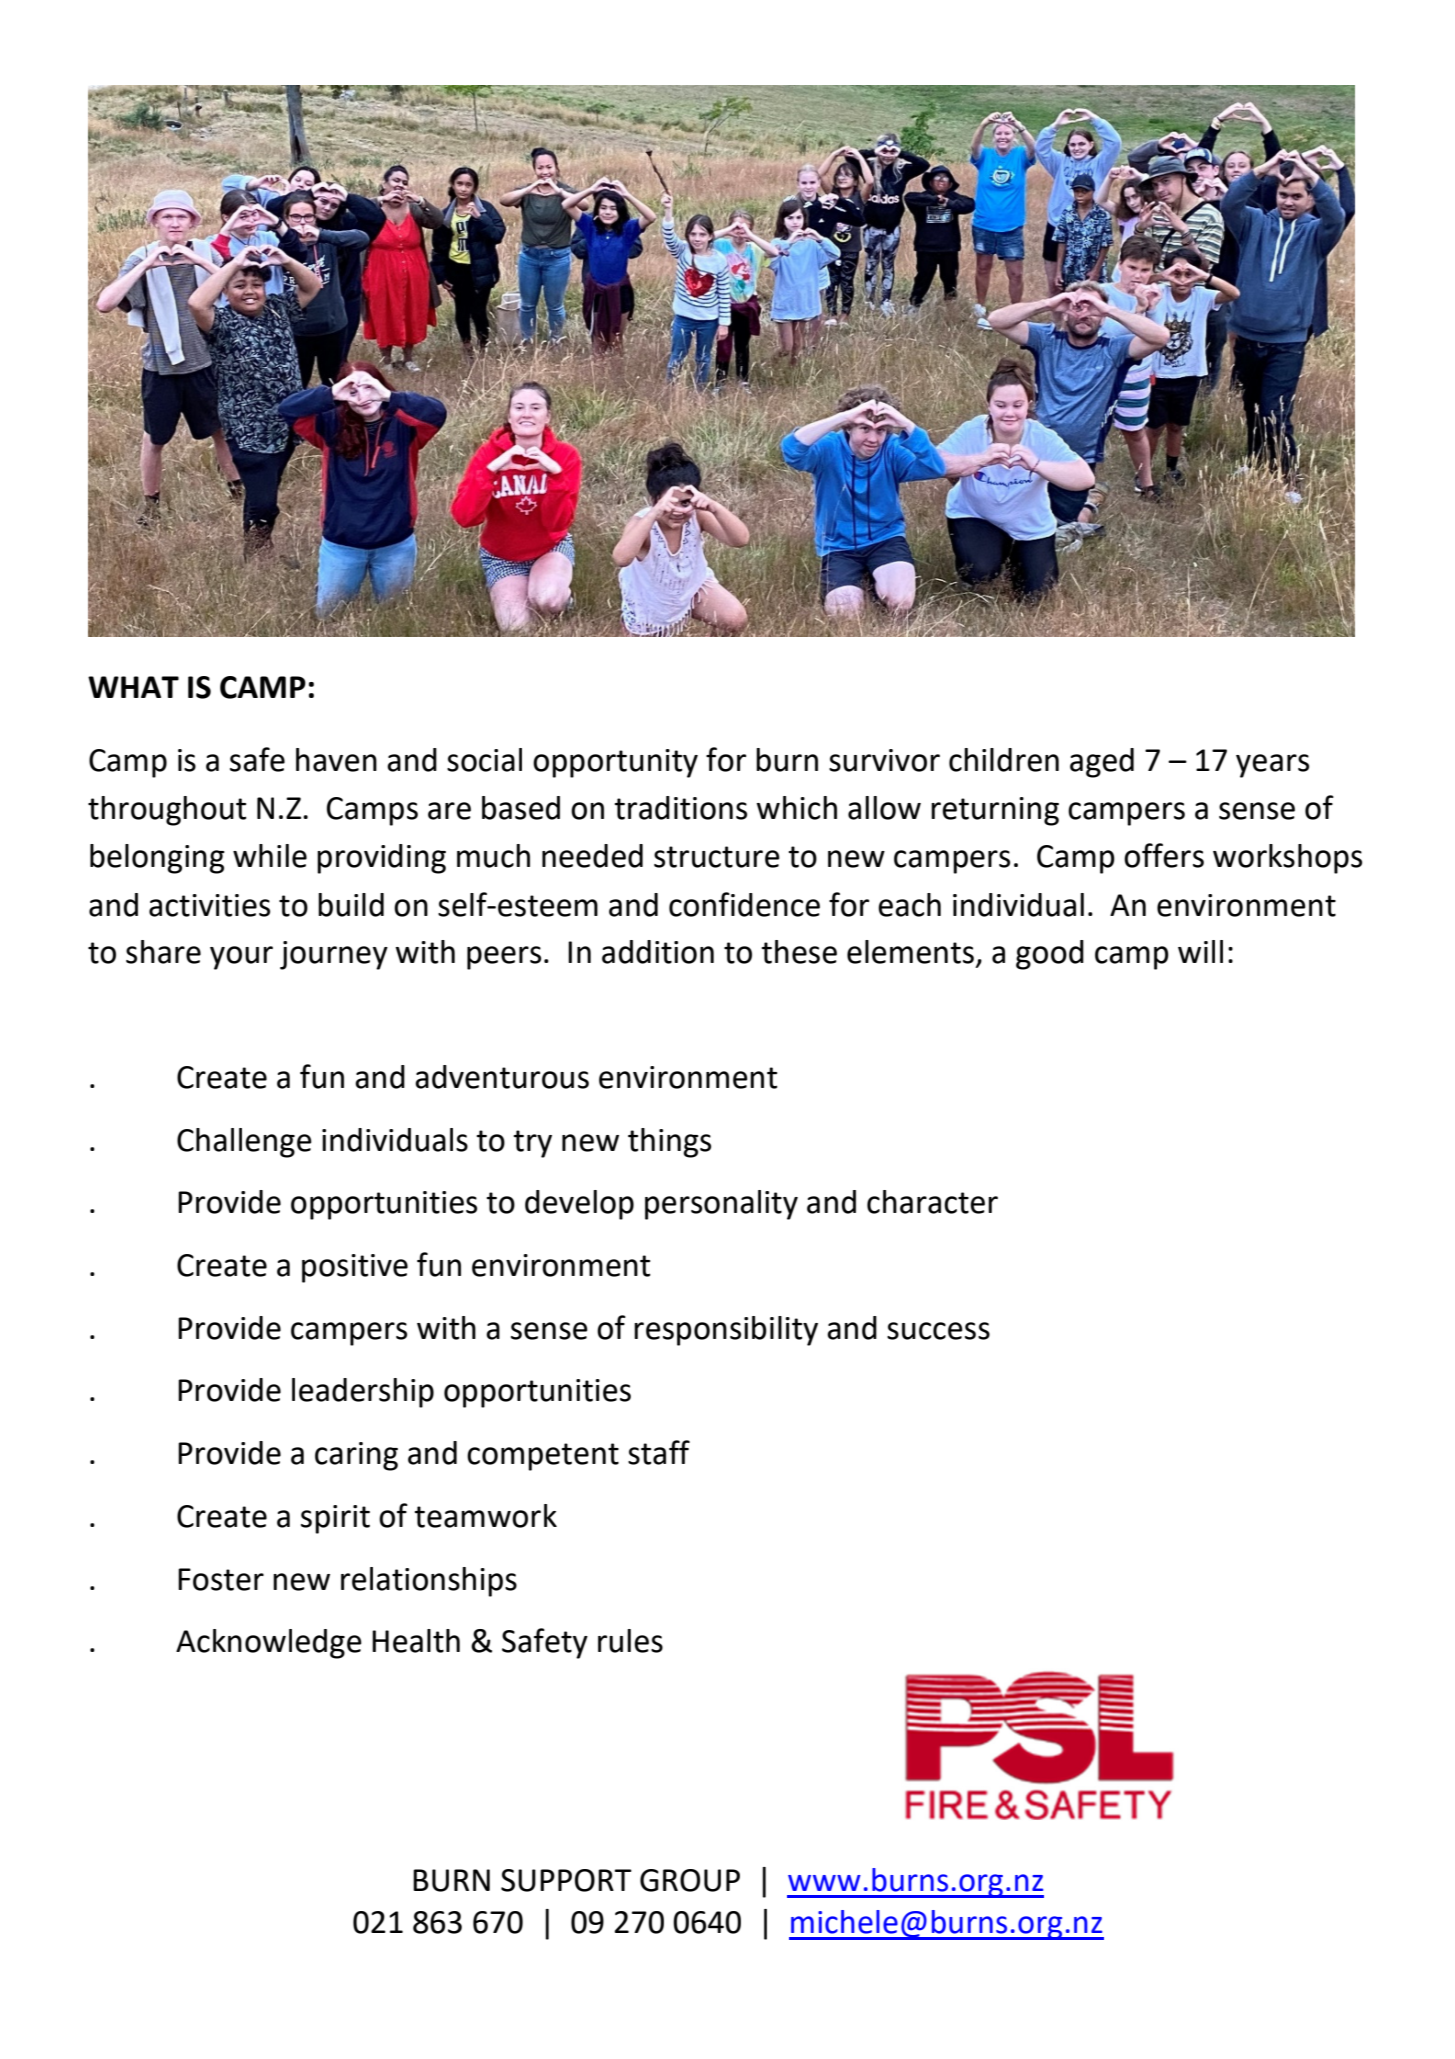  I want to click on haven, so click(336, 760).
